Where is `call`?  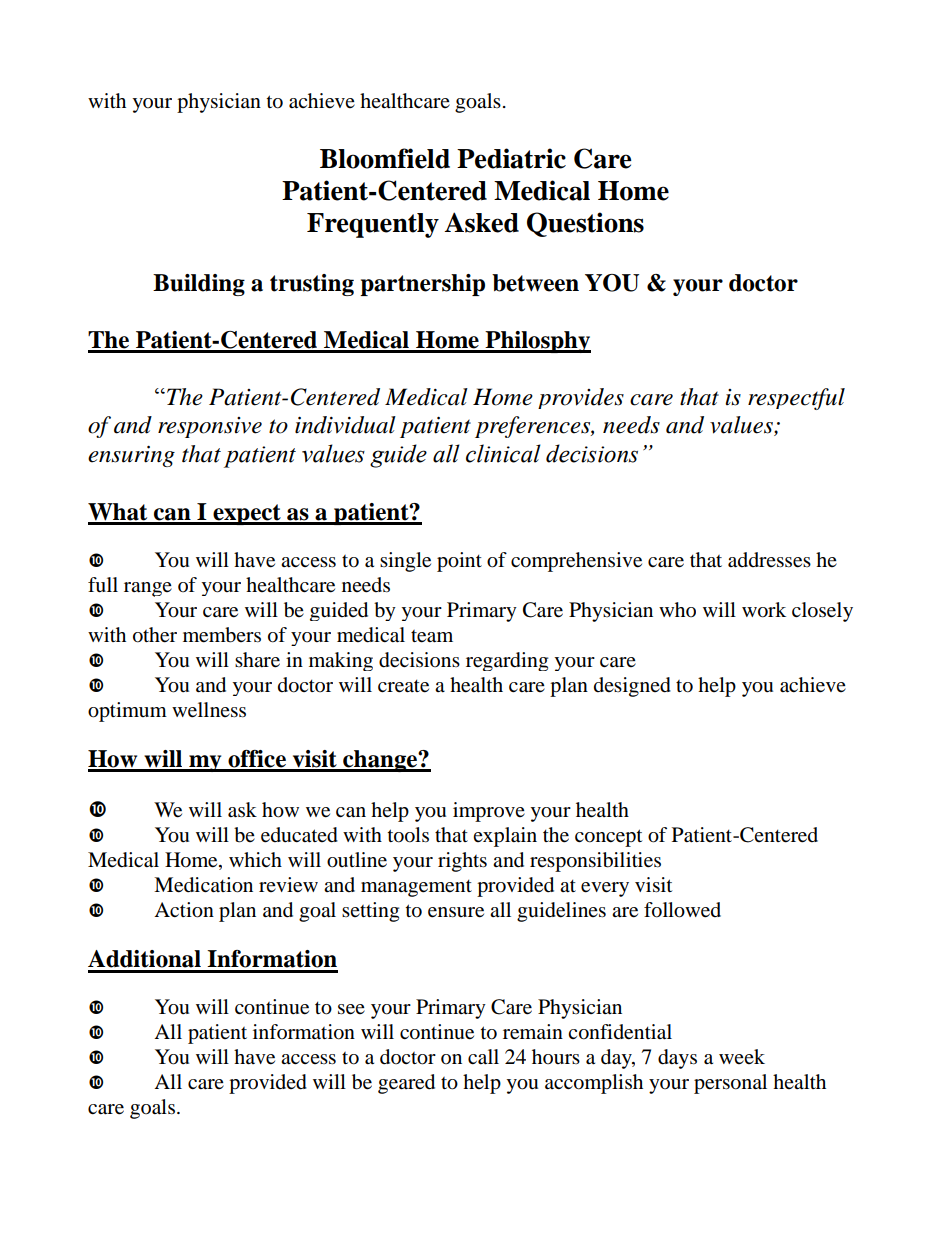
call is located at coordinates (483, 1057).
